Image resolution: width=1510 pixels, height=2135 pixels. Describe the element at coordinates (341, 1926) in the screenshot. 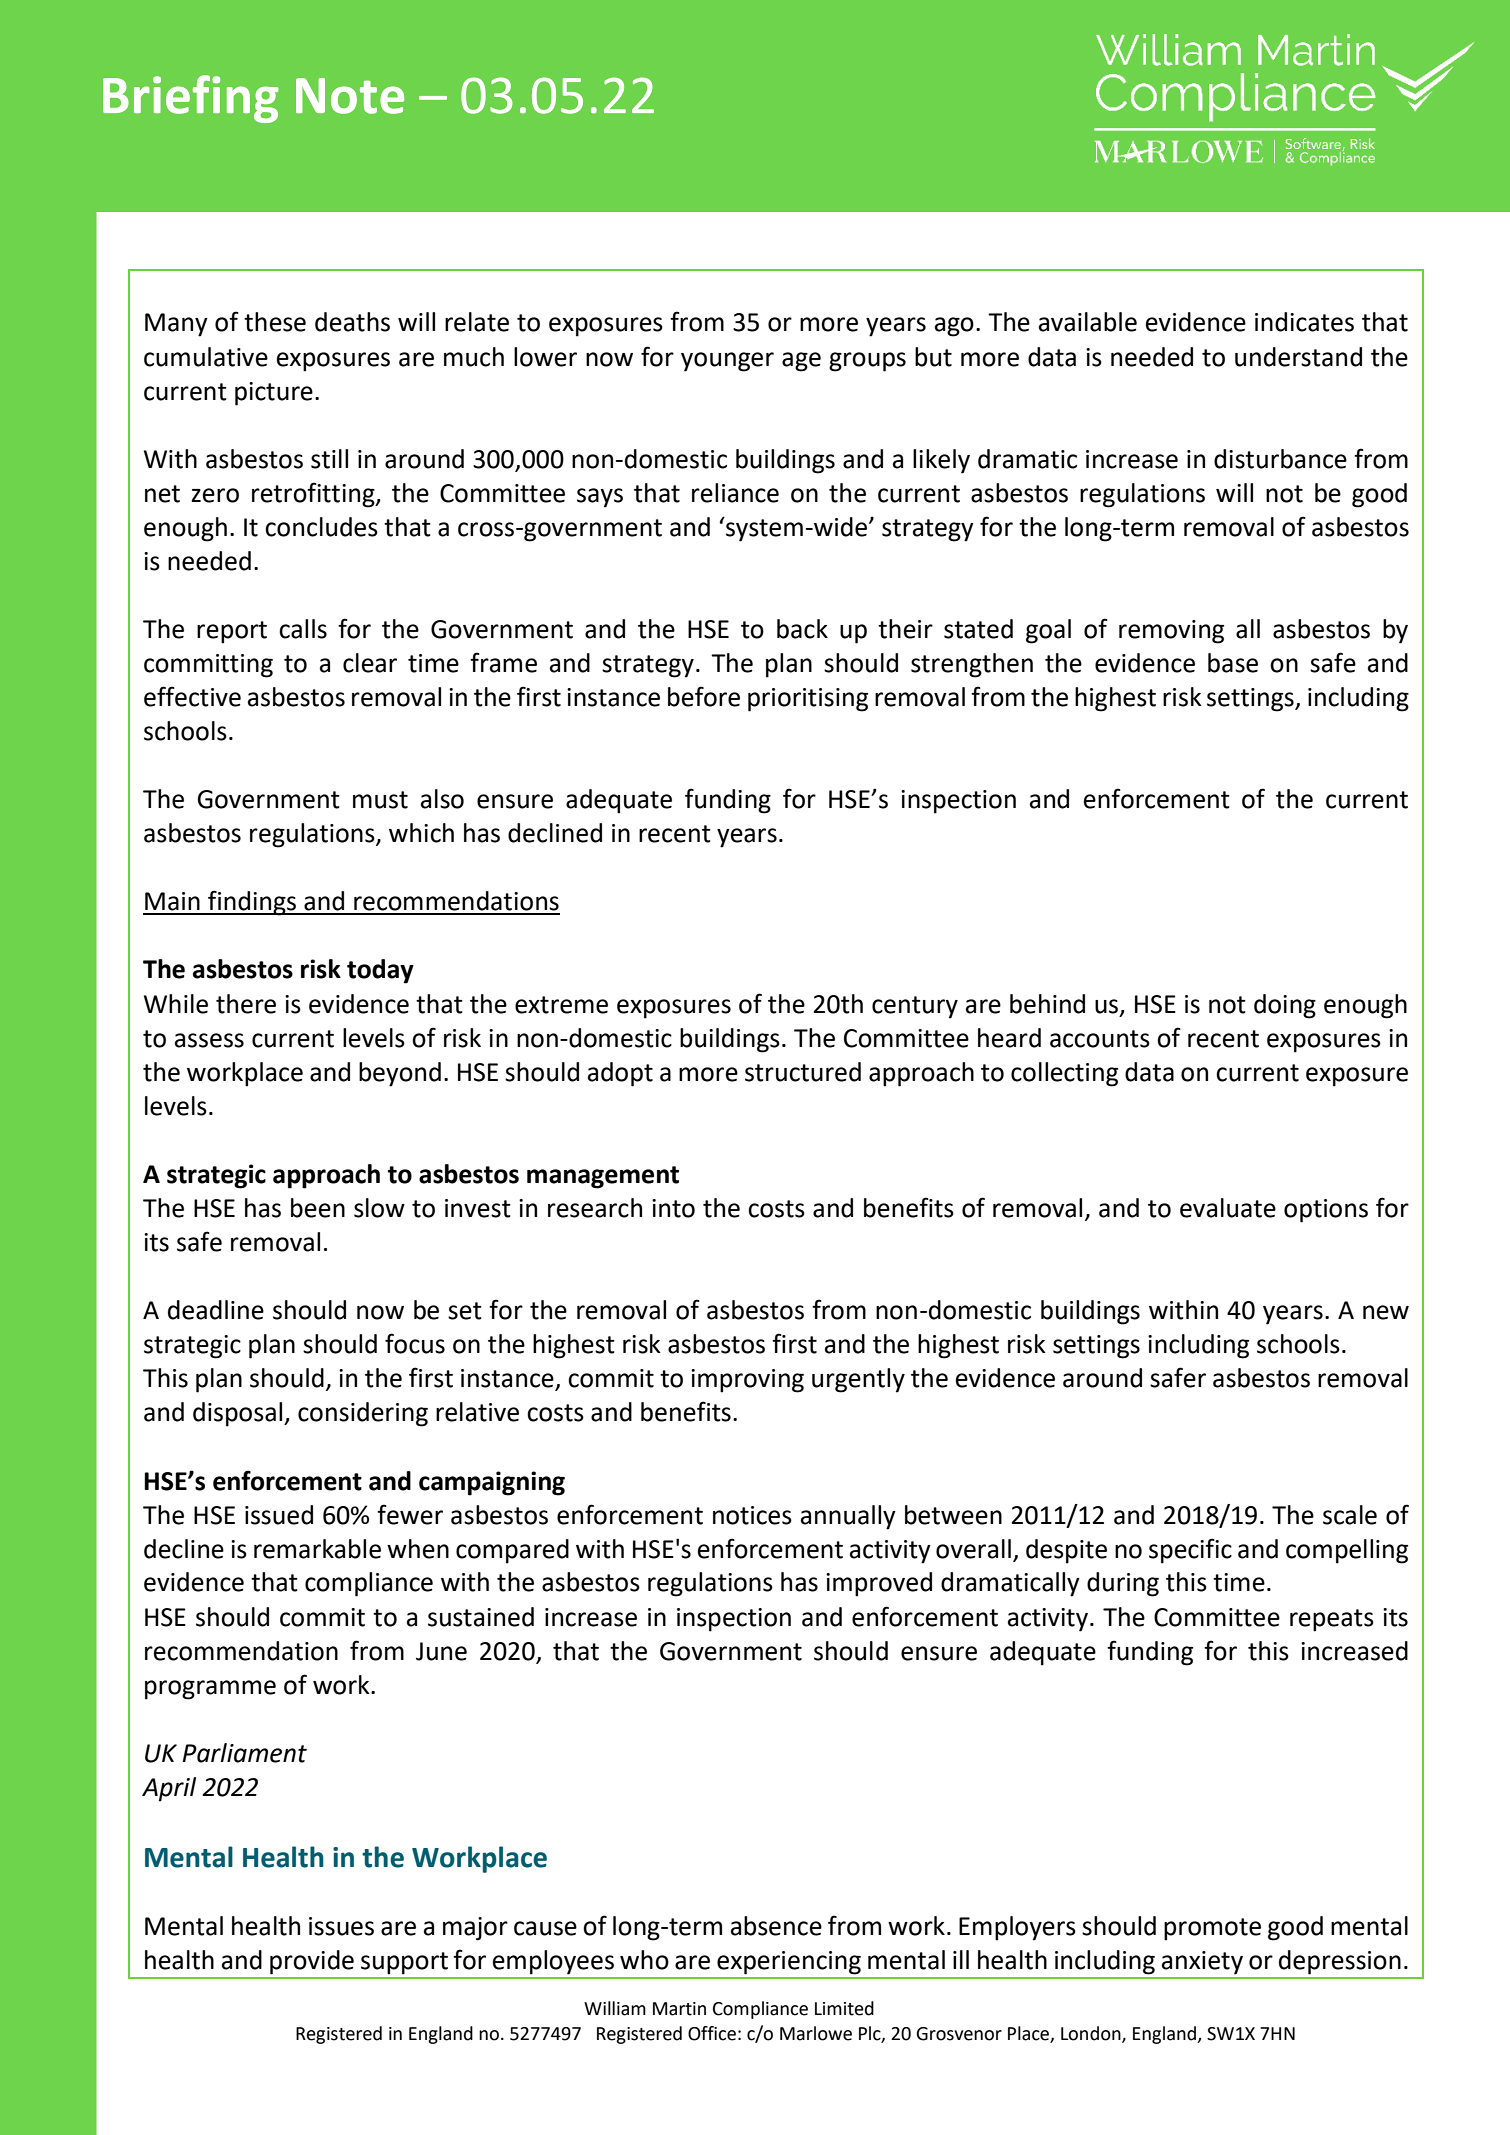

I see `issues` at that location.
